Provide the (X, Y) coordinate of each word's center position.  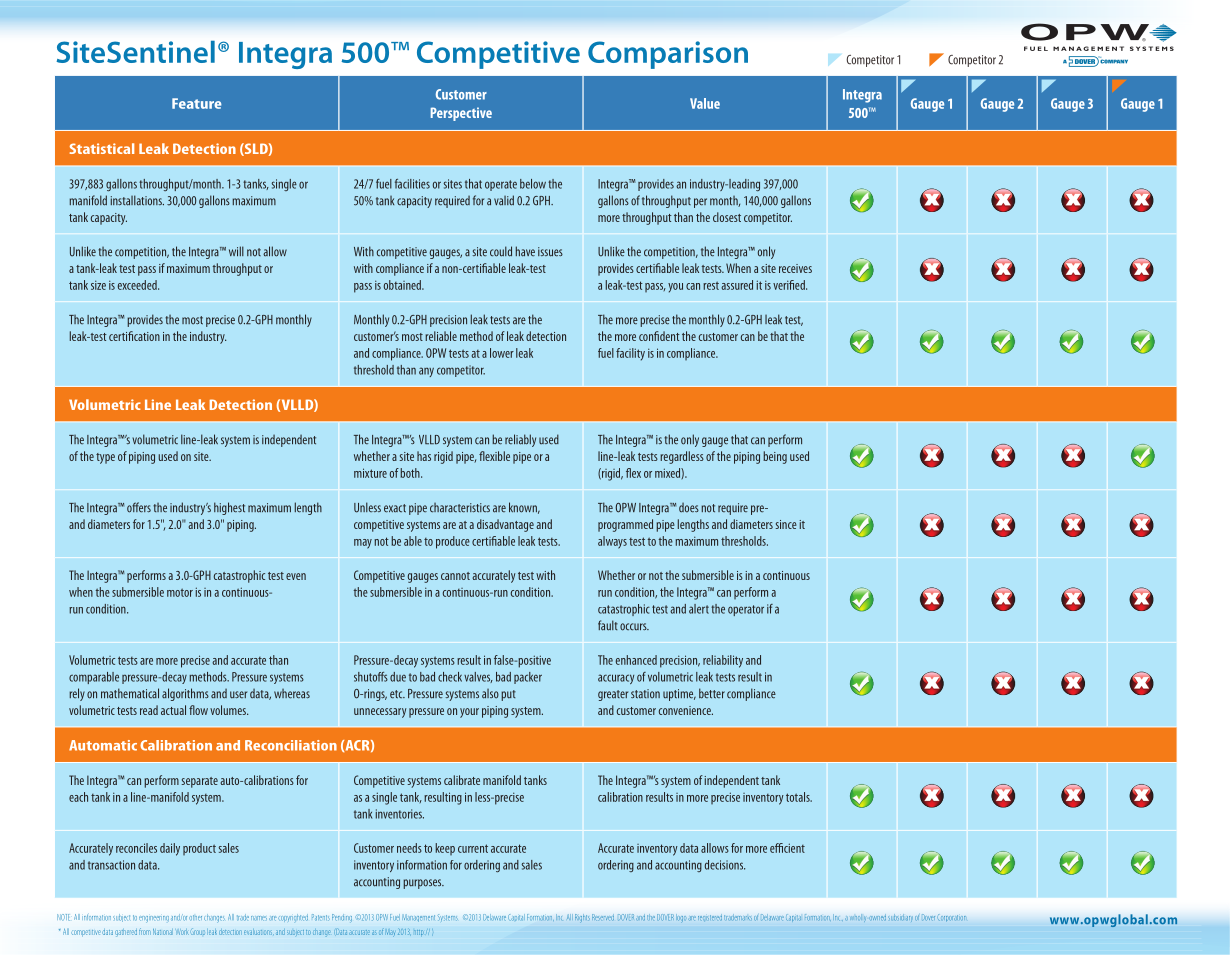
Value (705, 103)
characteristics (460, 508)
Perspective (461, 114)
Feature (197, 103)
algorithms (185, 694)
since (786, 524)
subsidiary (900, 919)
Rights (582, 918)
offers (139, 507)
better (712, 693)
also (490, 694)
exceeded (138, 285)
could (501, 251)
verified (790, 285)
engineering (154, 919)
